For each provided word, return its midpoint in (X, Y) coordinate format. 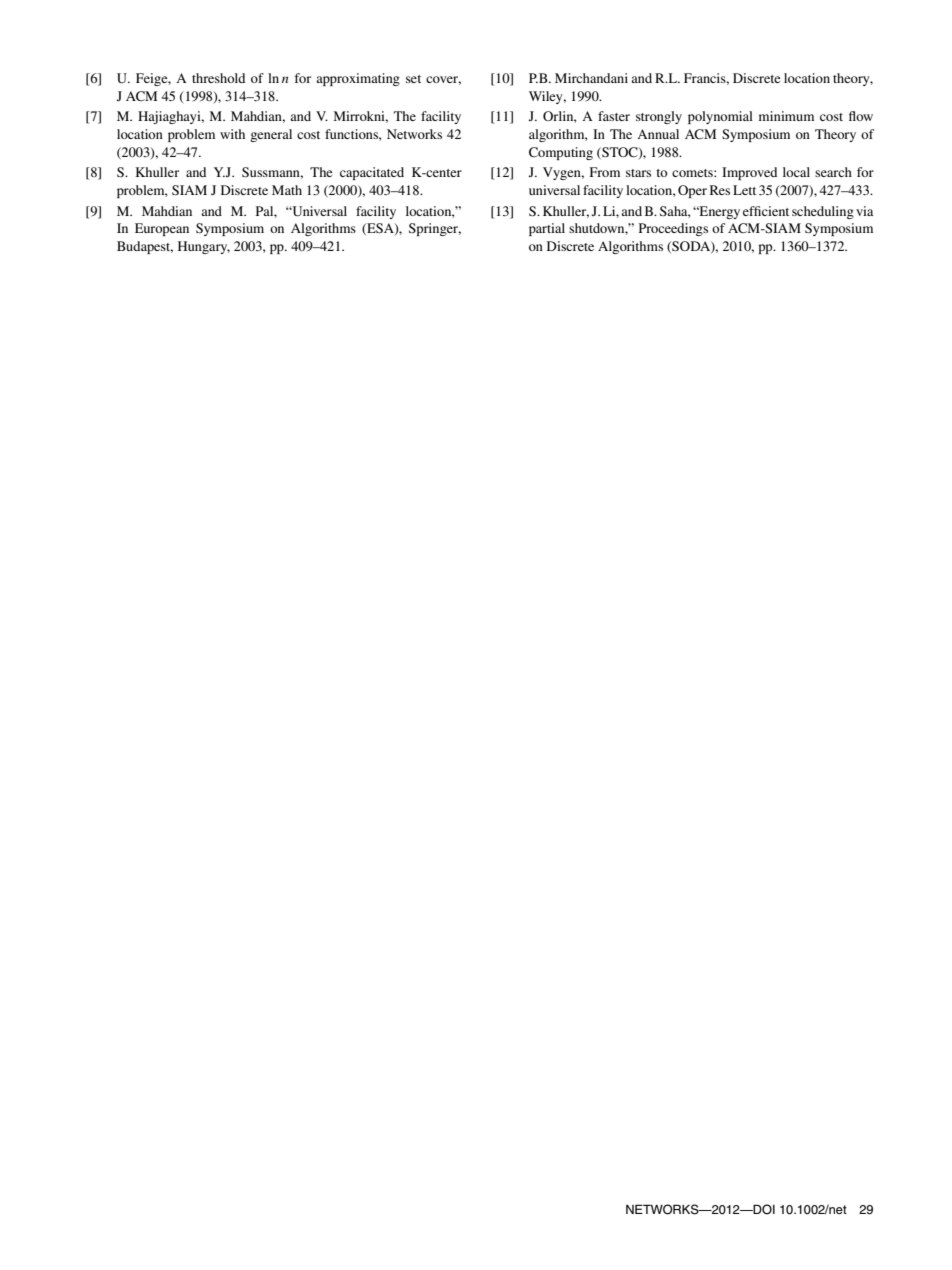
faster (614, 116)
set (413, 79)
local (796, 172)
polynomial (720, 117)
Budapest (145, 247)
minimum (786, 116)
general (271, 135)
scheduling (823, 212)
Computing (561, 153)
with (232, 134)
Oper (692, 191)
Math (287, 190)
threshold (218, 78)
